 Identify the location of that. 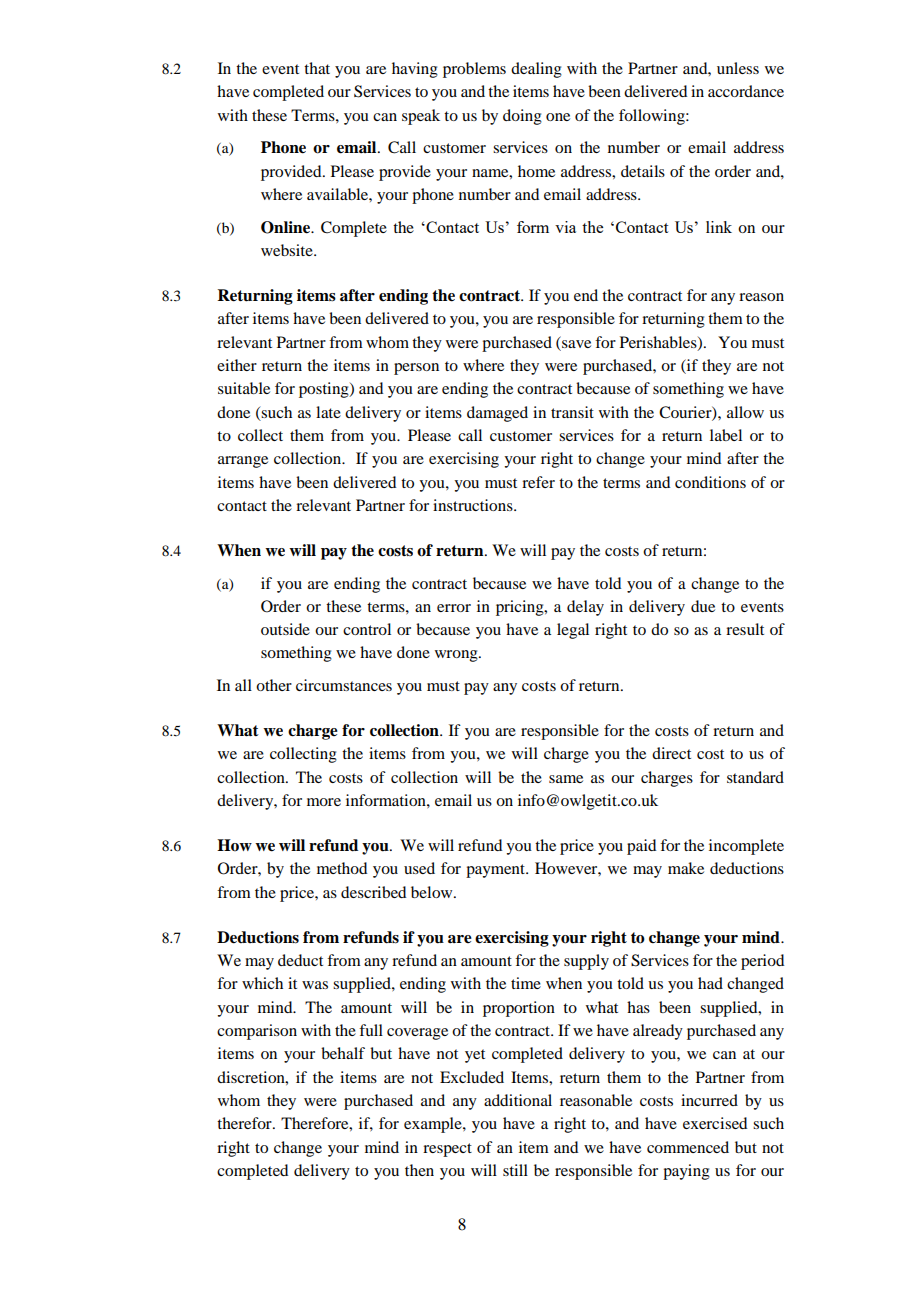
(317, 68).
